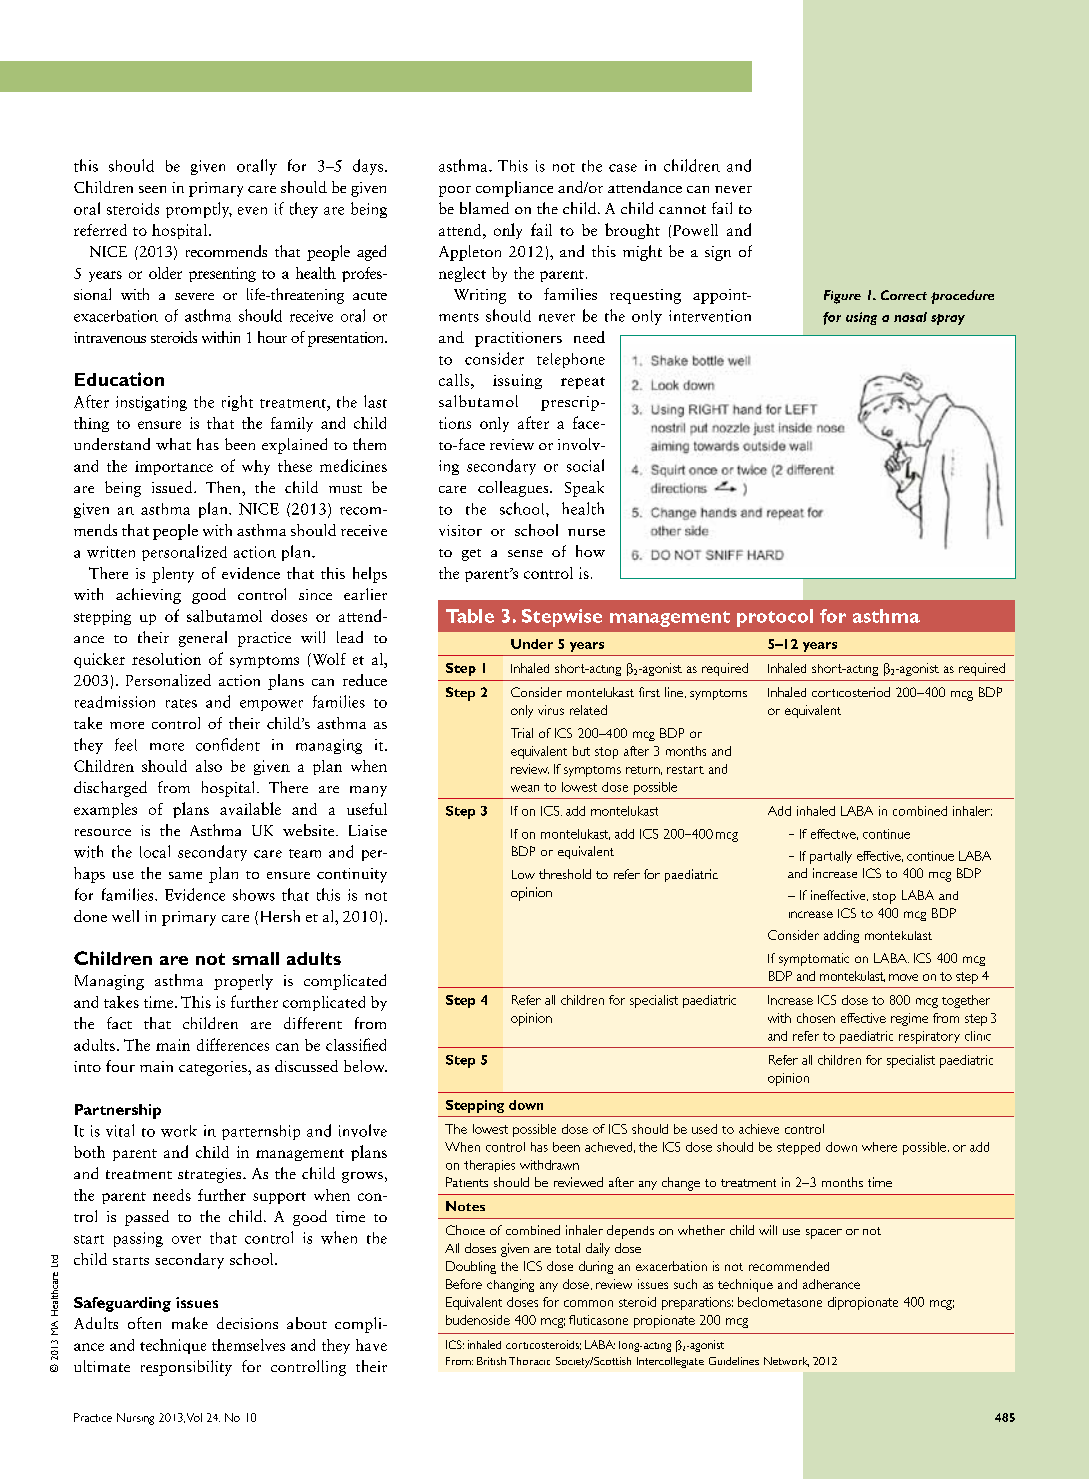 This page has width=1089, height=1479. Describe the element at coordinates (186, 1368) in the page. I see `responsibility` at that location.
